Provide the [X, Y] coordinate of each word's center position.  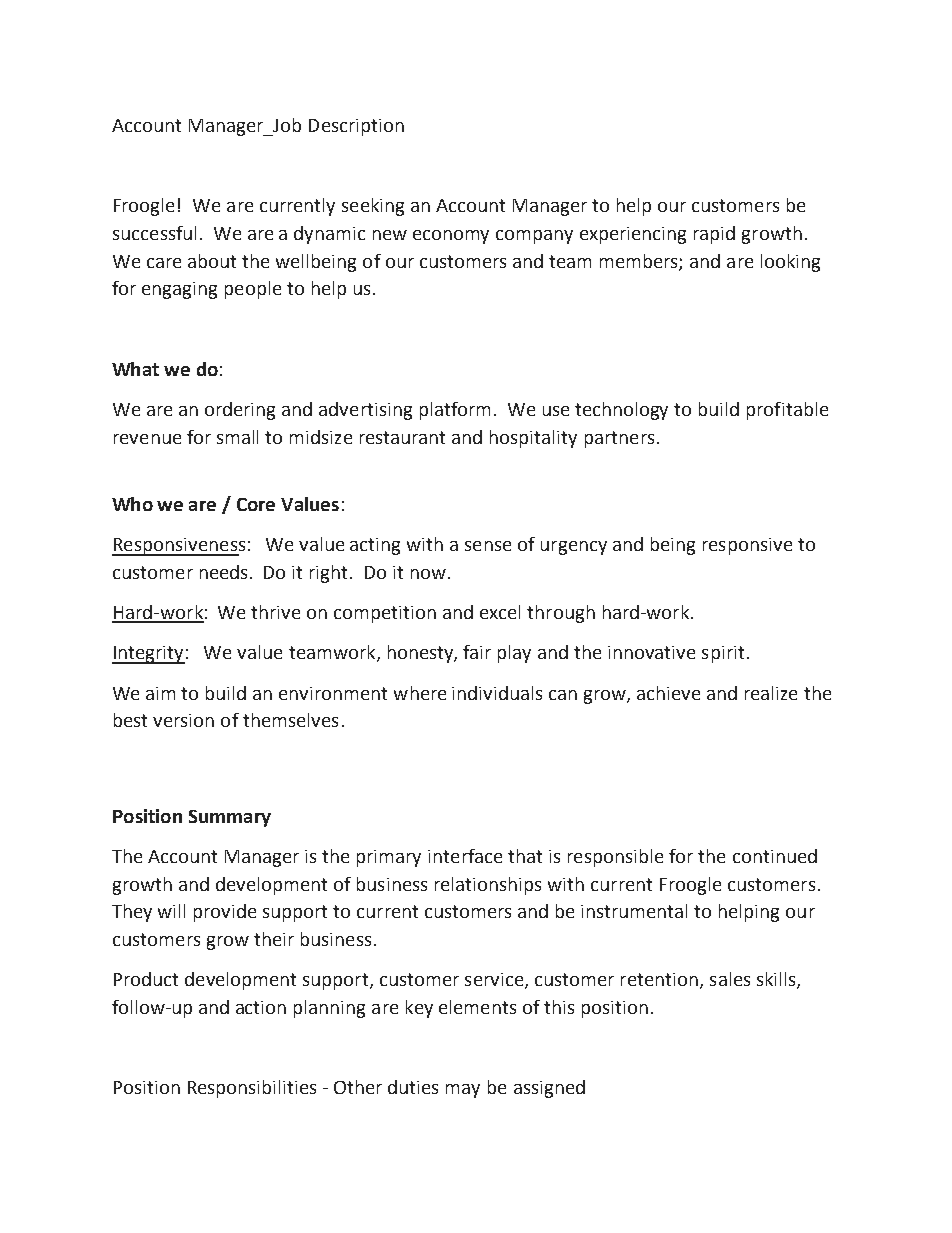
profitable [787, 411]
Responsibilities [252, 1089]
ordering [240, 411]
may [463, 1091]
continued [775, 856]
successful [154, 233]
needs [223, 572]
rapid [714, 235]
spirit [723, 654]
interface [465, 856]
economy [451, 237]
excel [500, 612]
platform [455, 411]
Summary [230, 818]
